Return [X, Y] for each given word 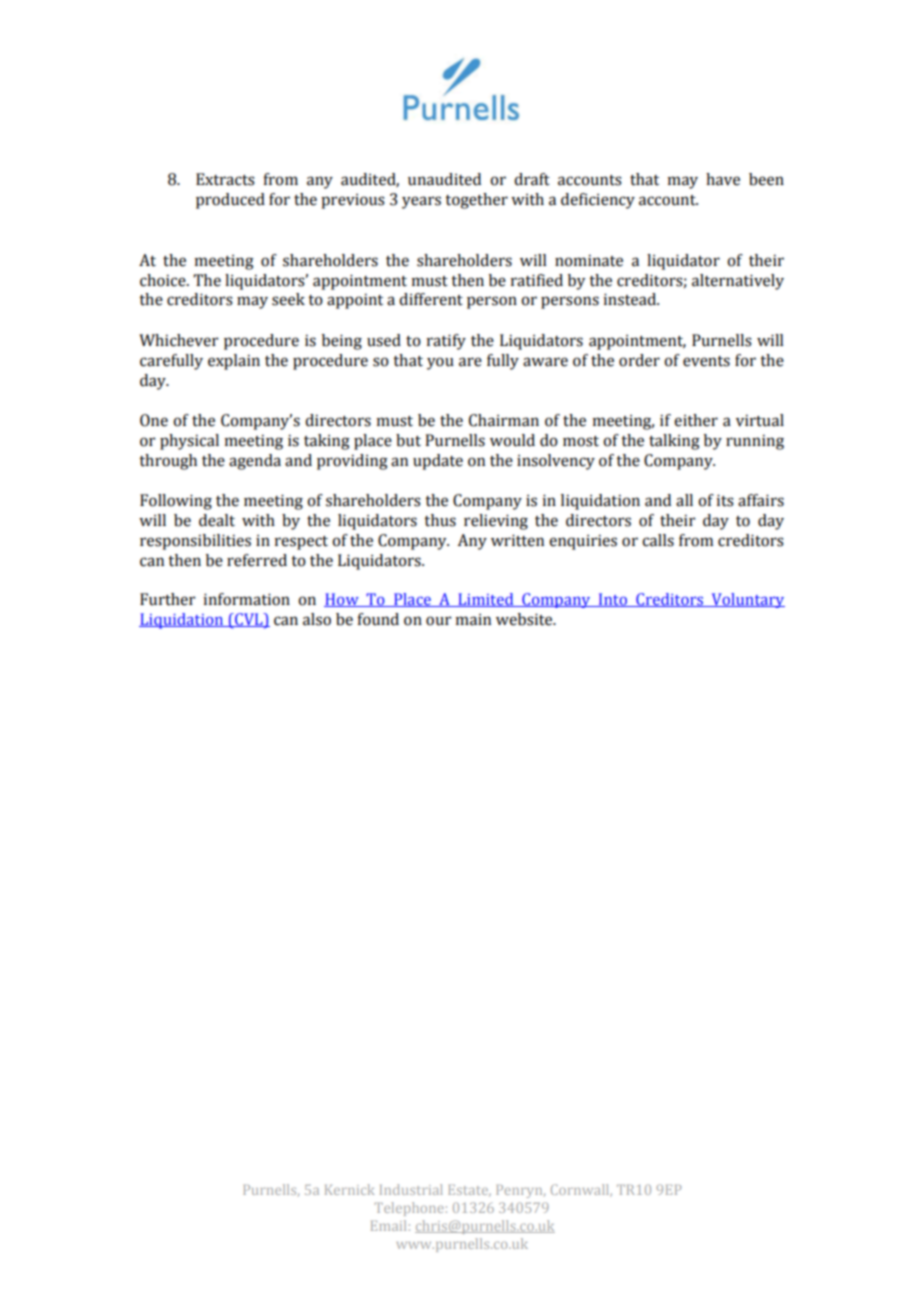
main [473, 620]
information [246, 599]
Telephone [409, 1209]
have [723, 179]
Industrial [411, 1189]
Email [388, 1225]
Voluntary [747, 600]
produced [230, 201]
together [476, 201]
